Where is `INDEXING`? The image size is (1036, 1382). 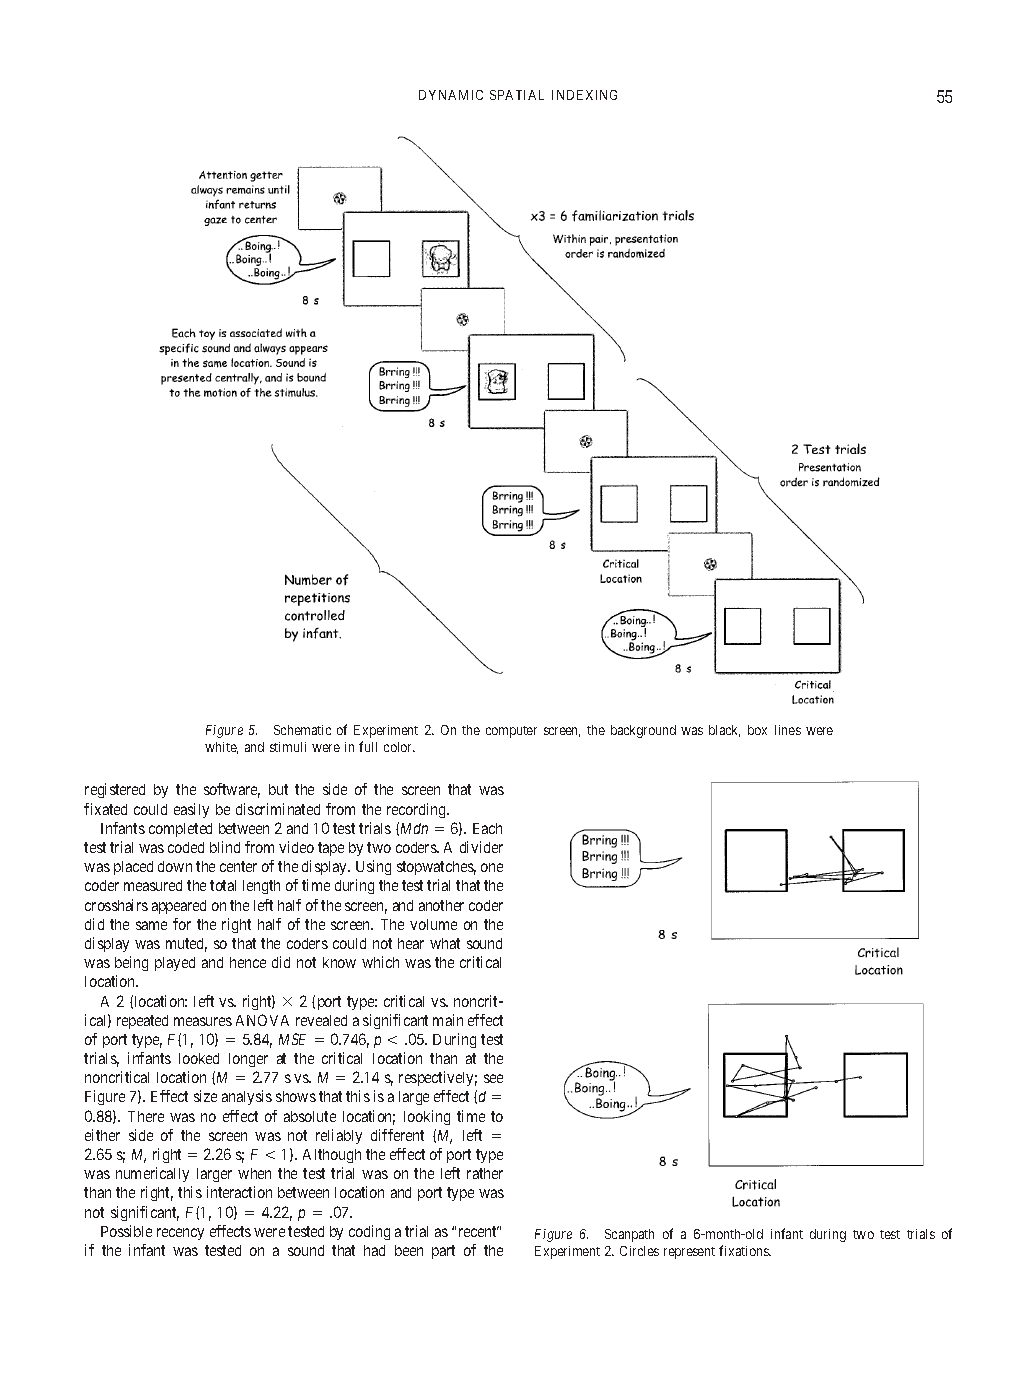 INDEXING is located at coordinates (584, 95).
